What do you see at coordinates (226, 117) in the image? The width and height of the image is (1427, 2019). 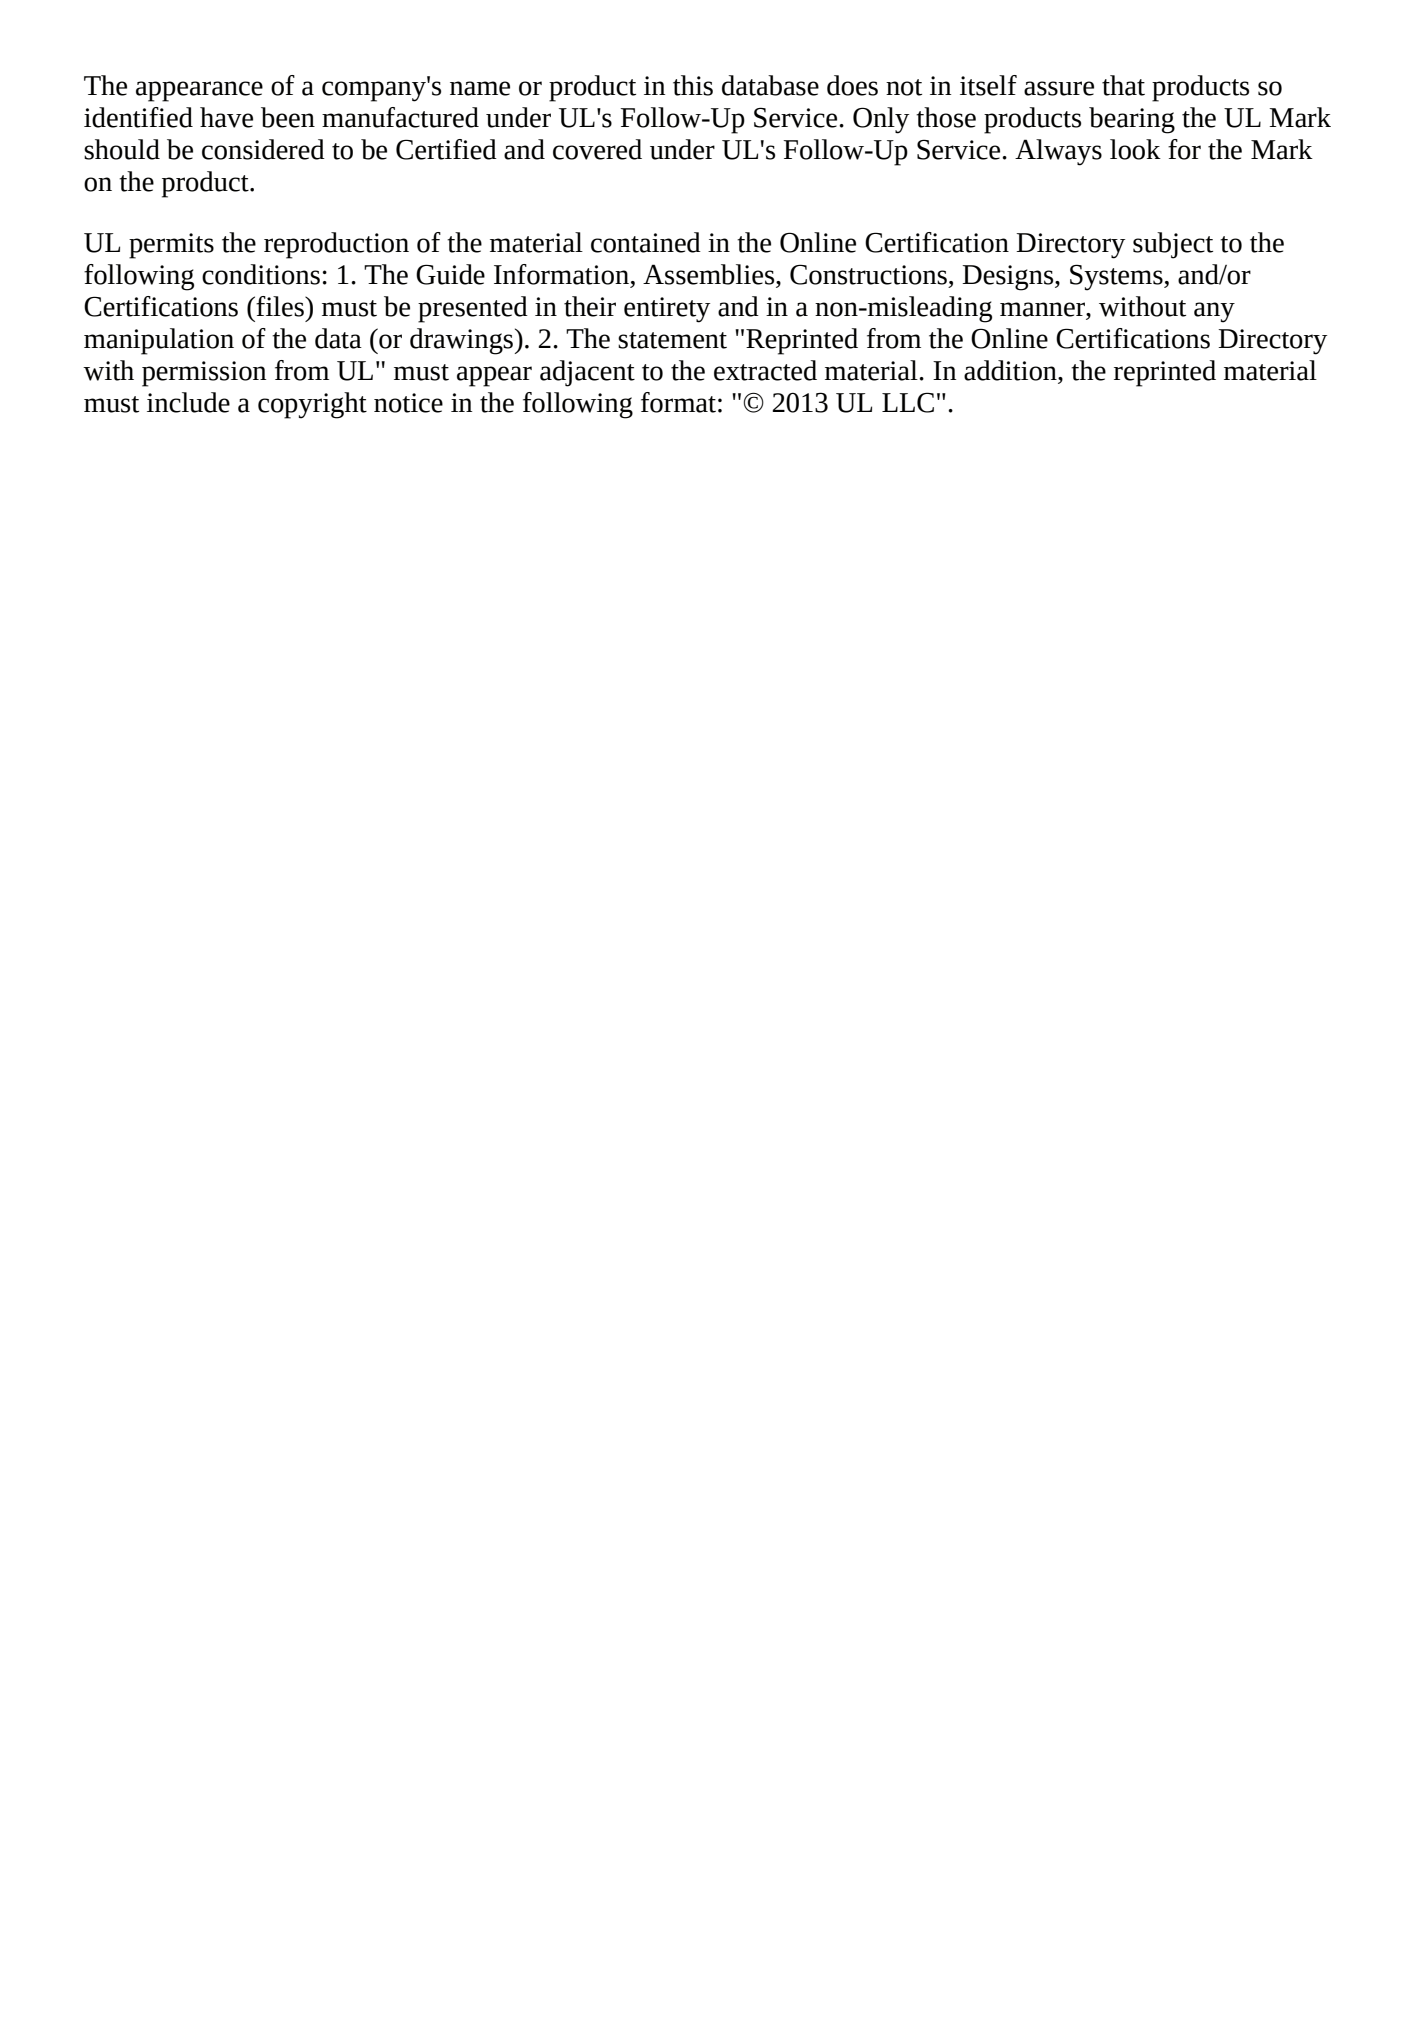 I see `have` at bounding box center [226, 117].
